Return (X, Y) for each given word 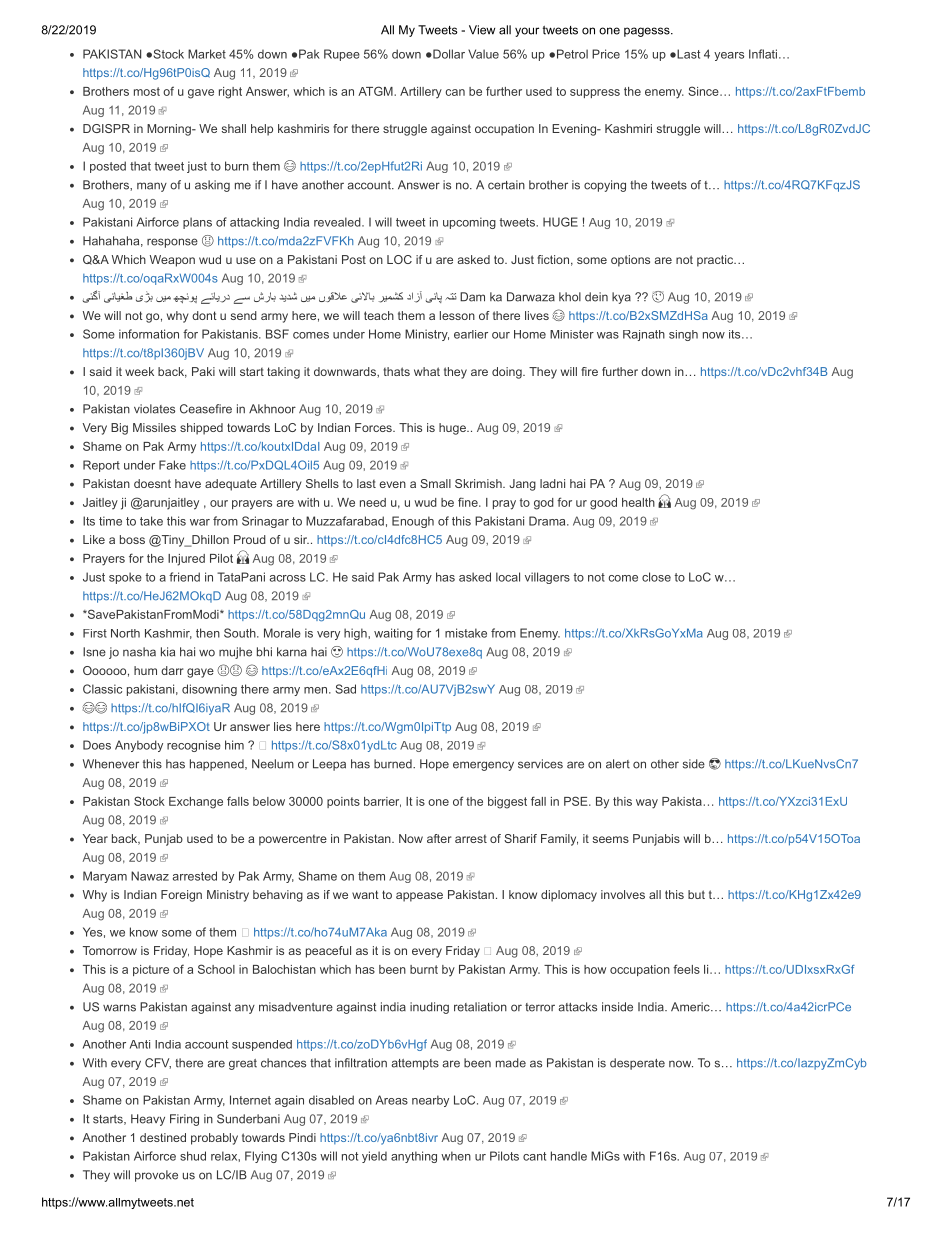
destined (163, 1137)
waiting (393, 634)
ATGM (376, 91)
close (656, 577)
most (147, 91)
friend (184, 577)
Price (606, 54)
